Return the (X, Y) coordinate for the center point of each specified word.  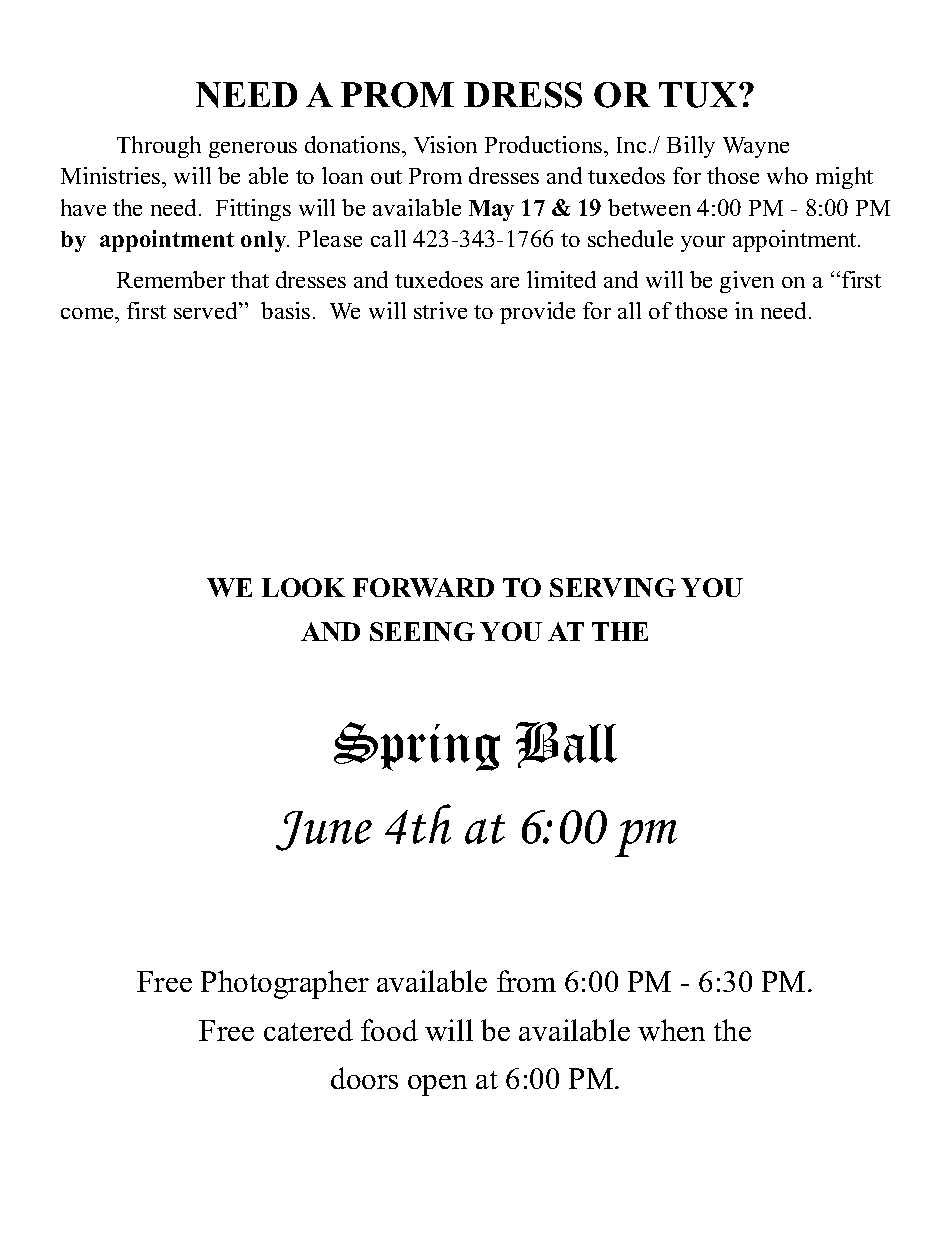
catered (308, 1030)
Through (159, 147)
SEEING (422, 631)
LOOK (303, 587)
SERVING (613, 587)
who (787, 175)
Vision (445, 144)
